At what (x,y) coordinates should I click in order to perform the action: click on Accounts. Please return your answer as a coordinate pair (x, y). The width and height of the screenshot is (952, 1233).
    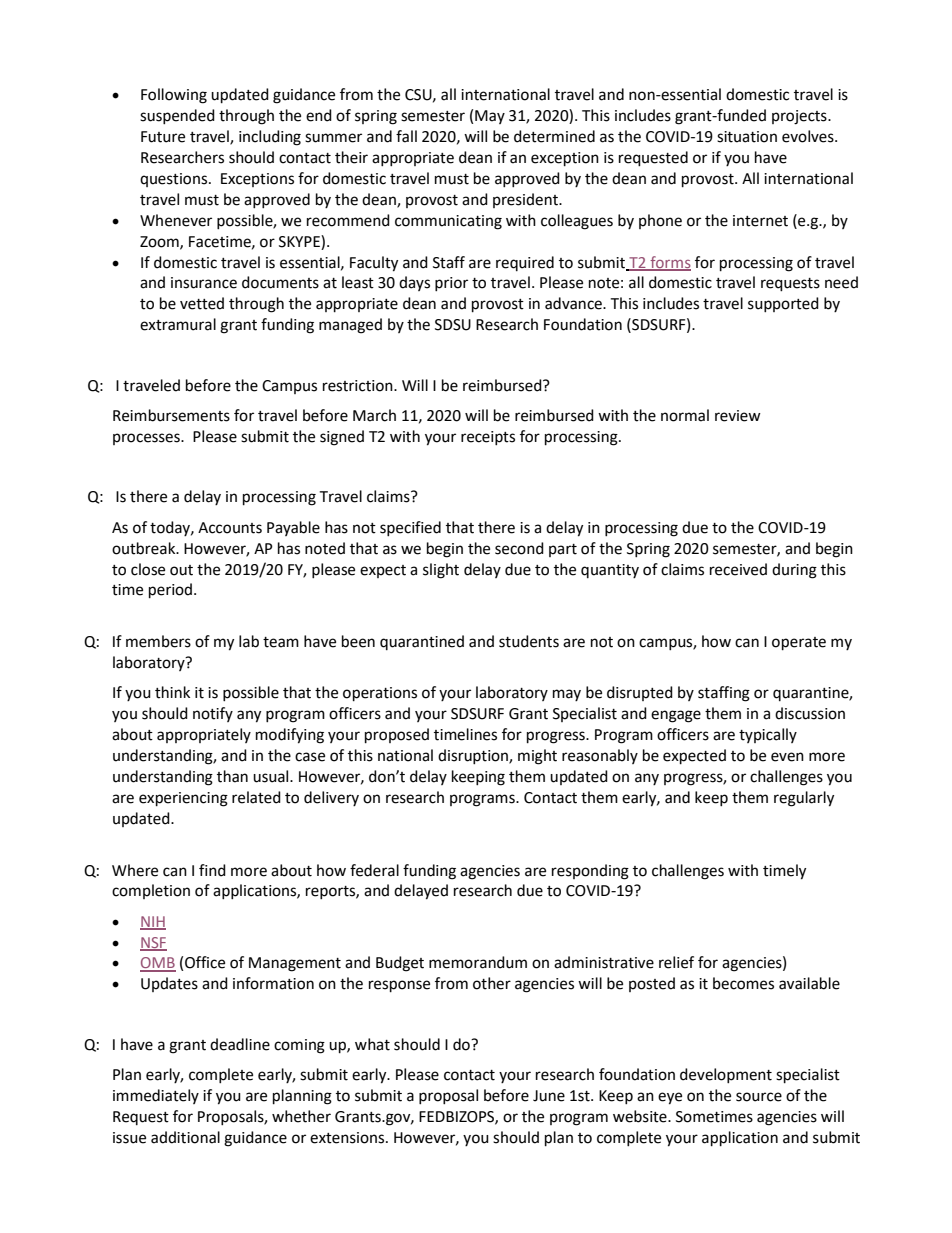
    Looking at the image, I should click on (230, 528).
